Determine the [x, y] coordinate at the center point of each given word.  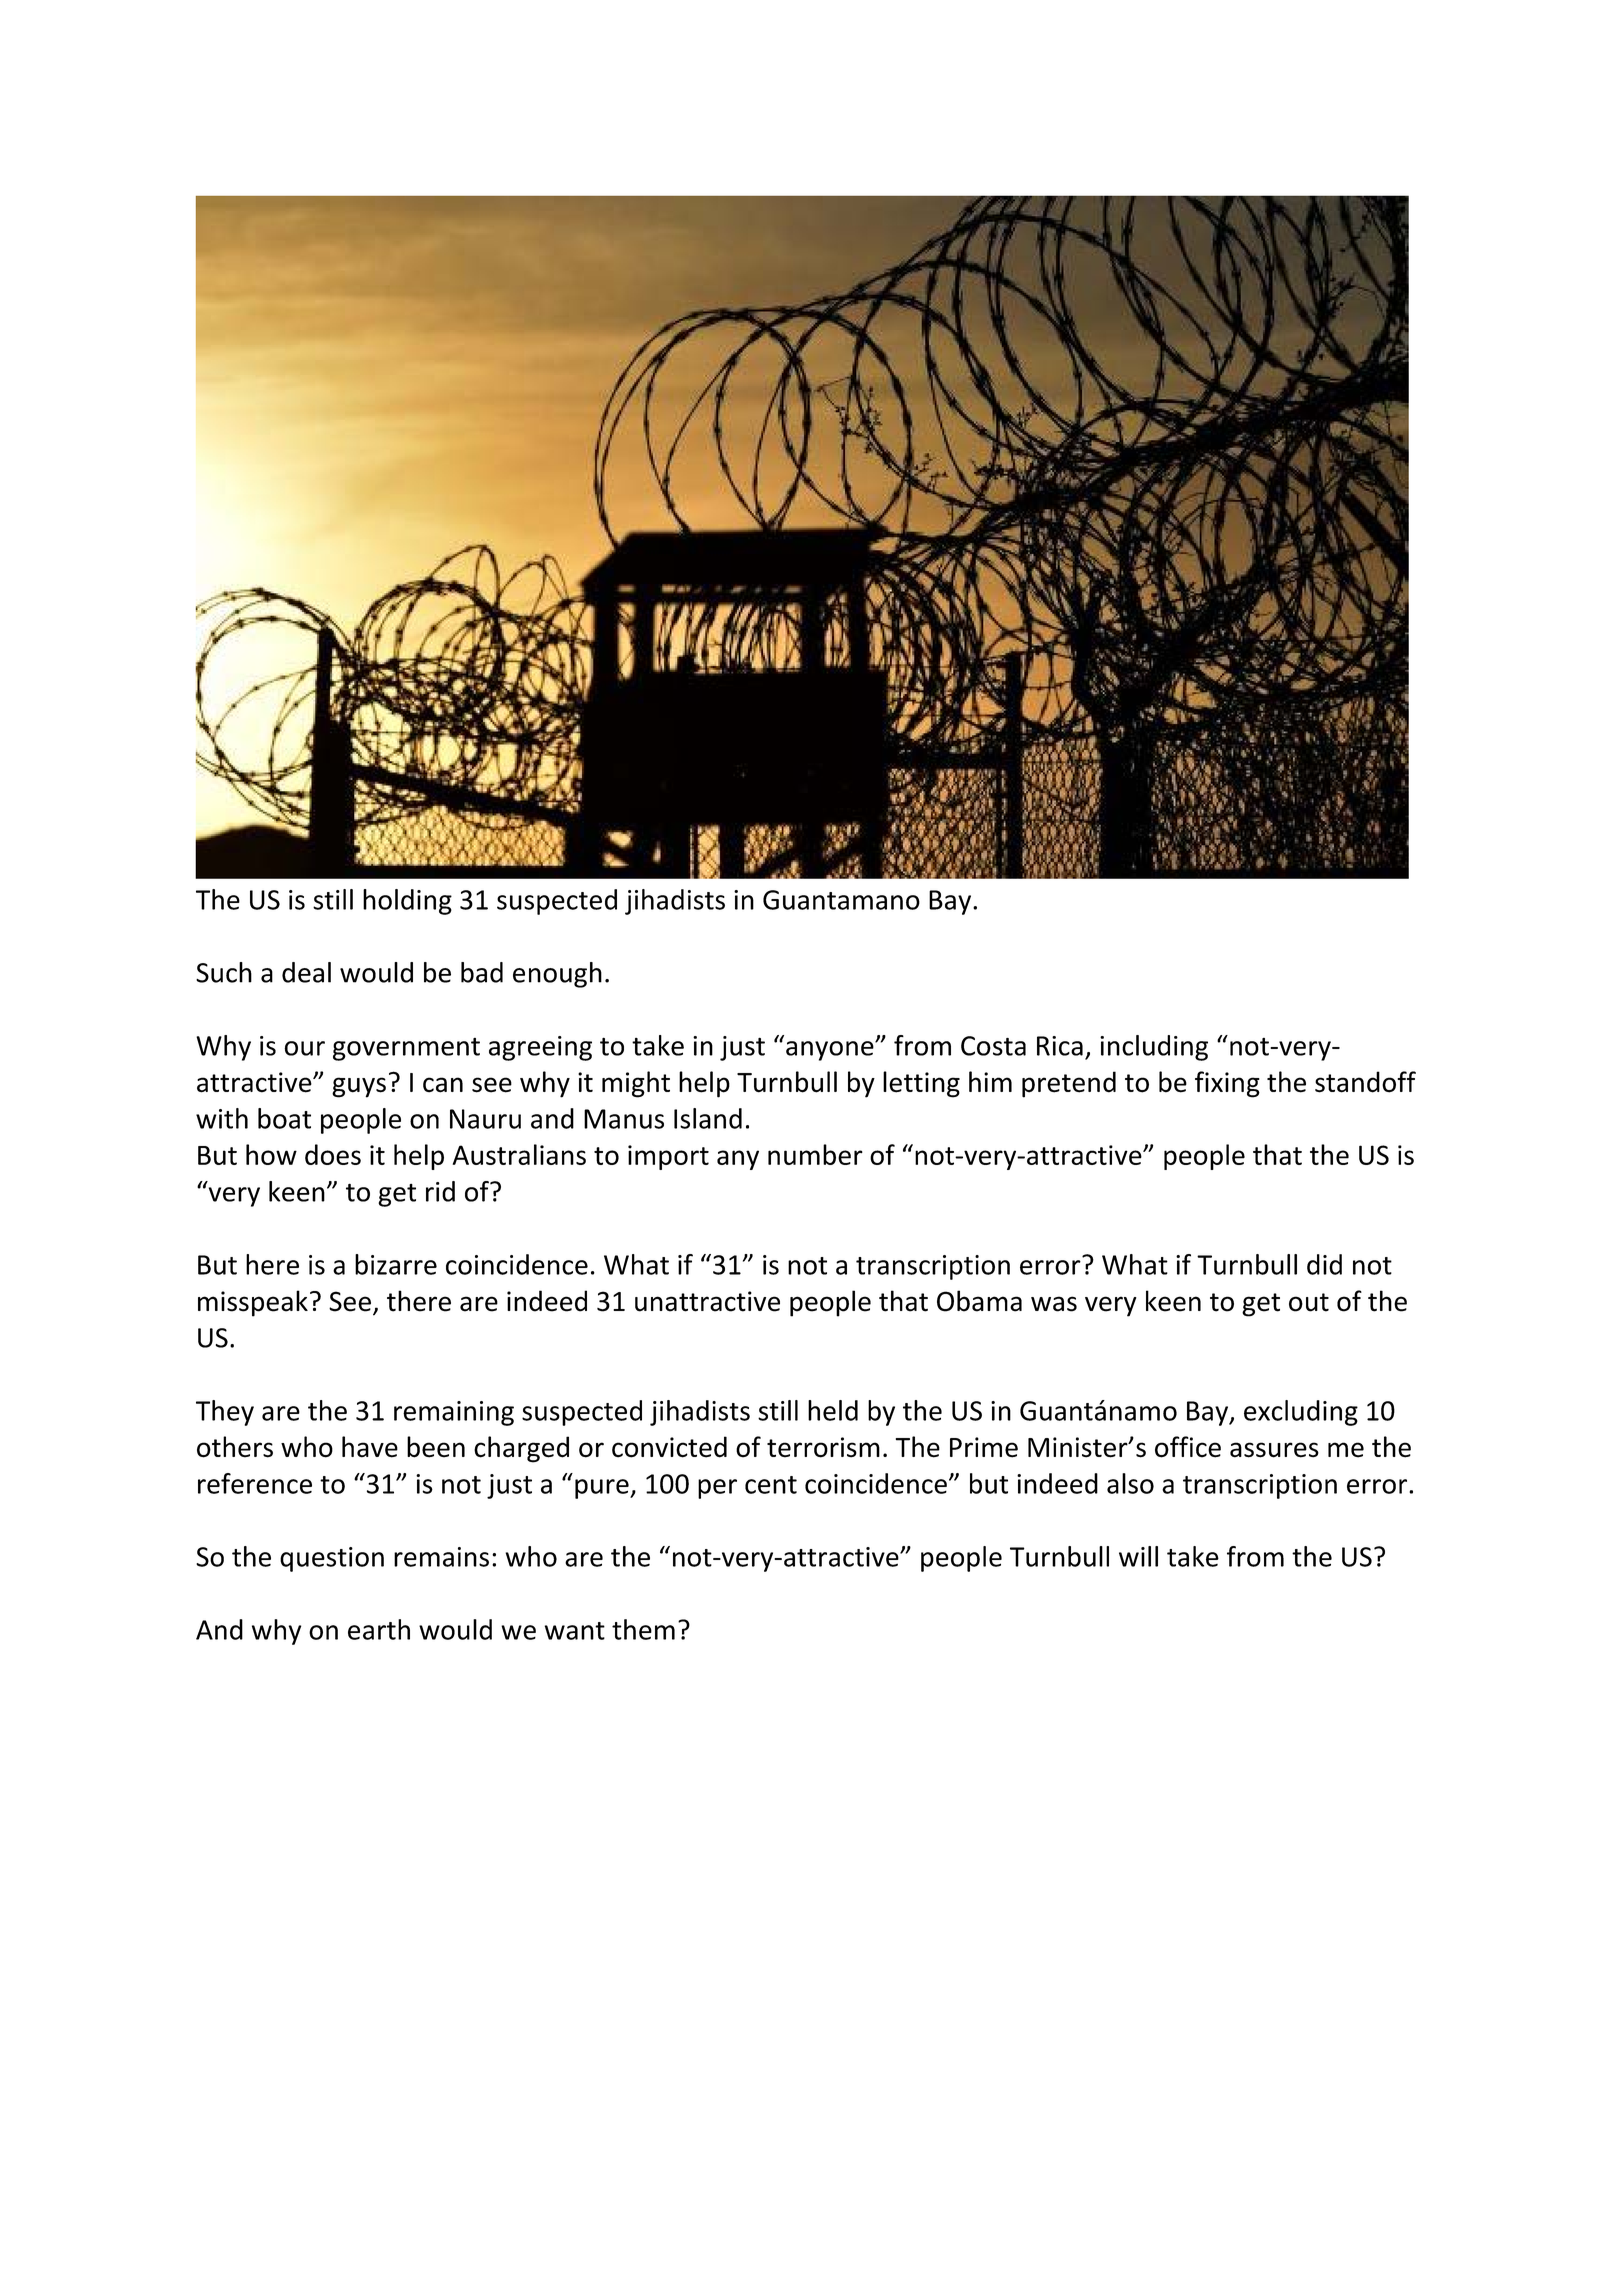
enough [557, 975]
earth [379, 1629]
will [1138, 1556]
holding [407, 902]
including [1154, 1048]
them [643, 1629]
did [1324, 1264]
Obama [979, 1301]
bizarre [396, 1264]
